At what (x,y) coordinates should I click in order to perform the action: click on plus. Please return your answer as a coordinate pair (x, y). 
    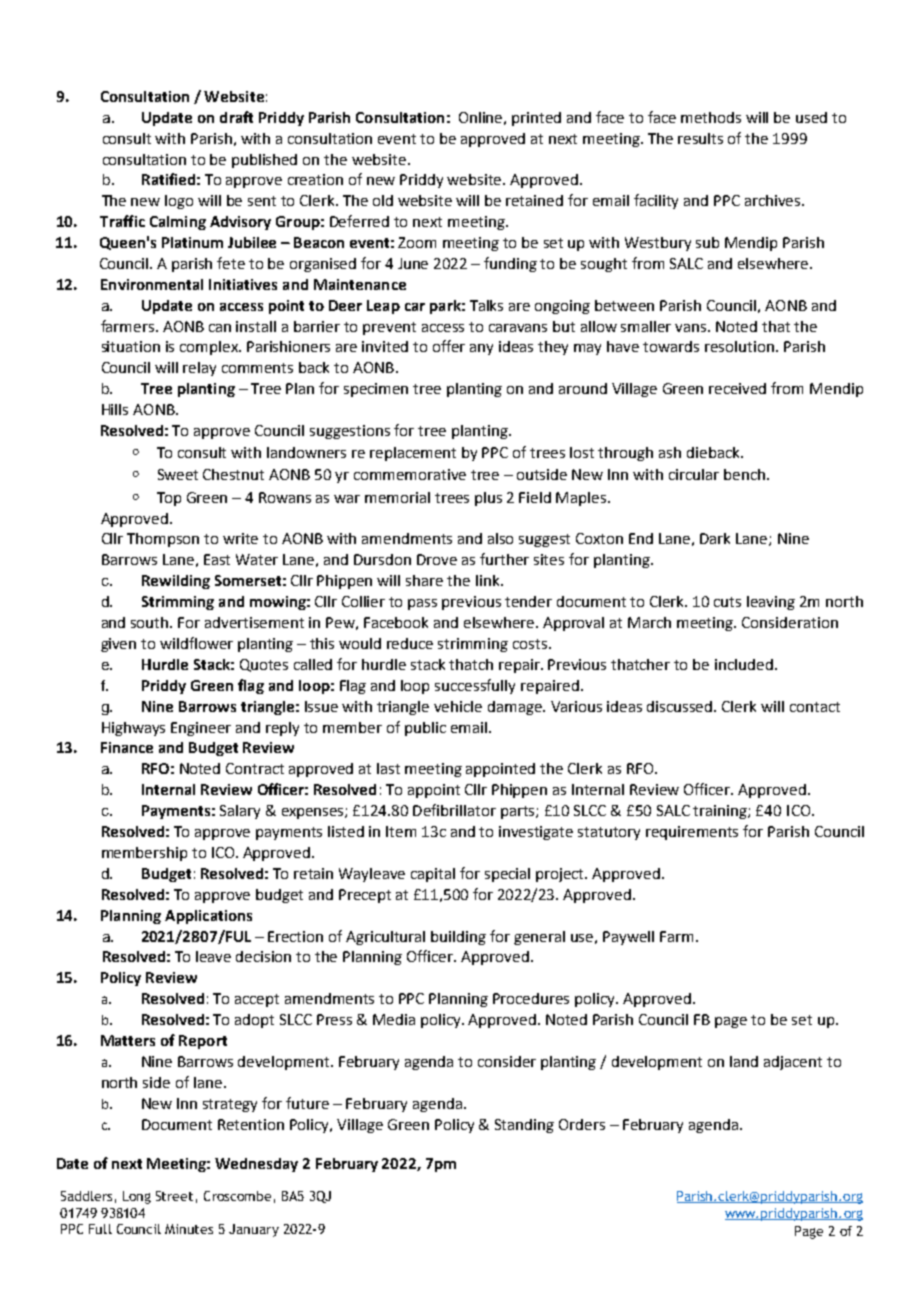
    Looking at the image, I should click on (488, 499).
